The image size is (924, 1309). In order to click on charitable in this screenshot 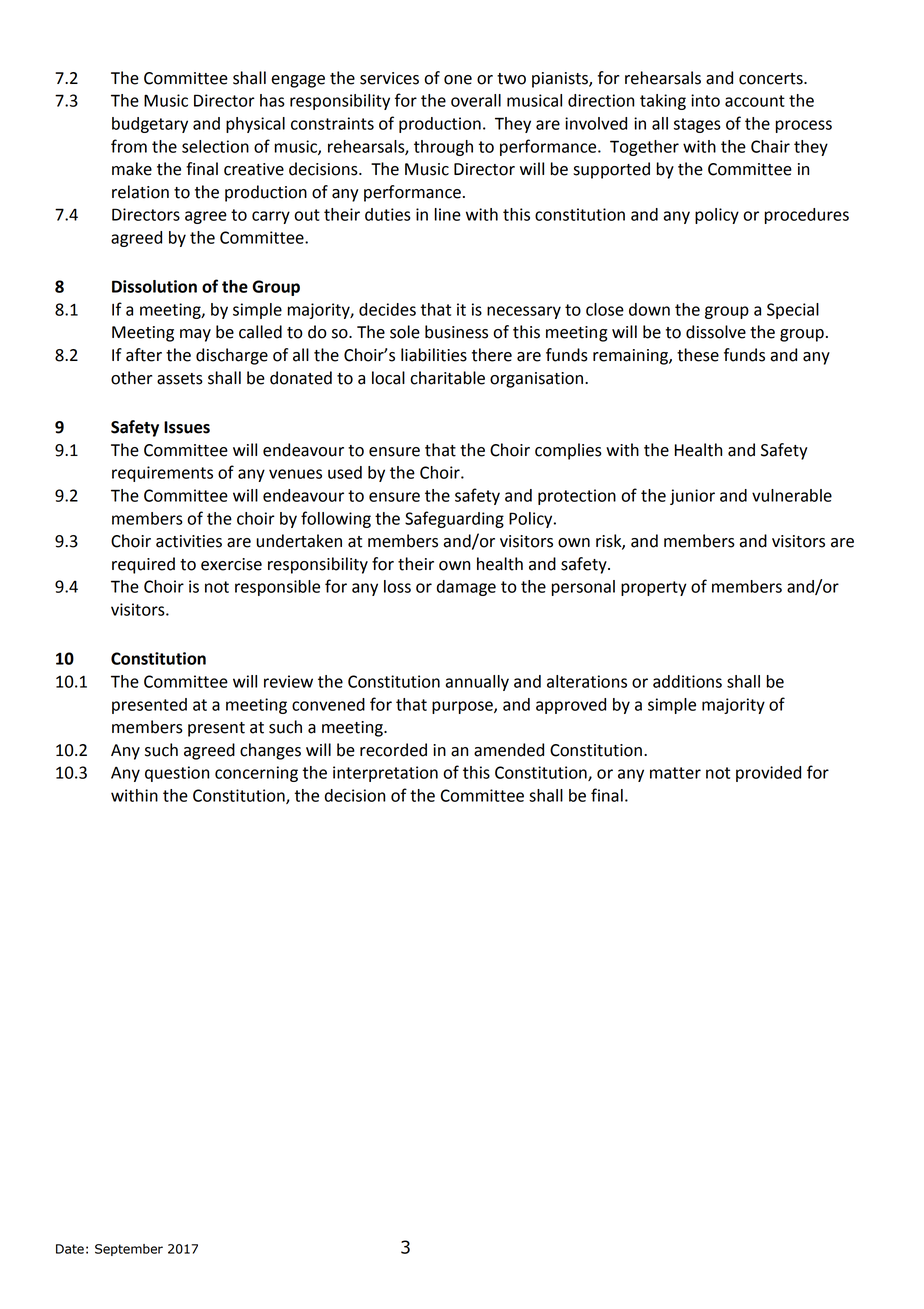, I will do `click(447, 378)`.
